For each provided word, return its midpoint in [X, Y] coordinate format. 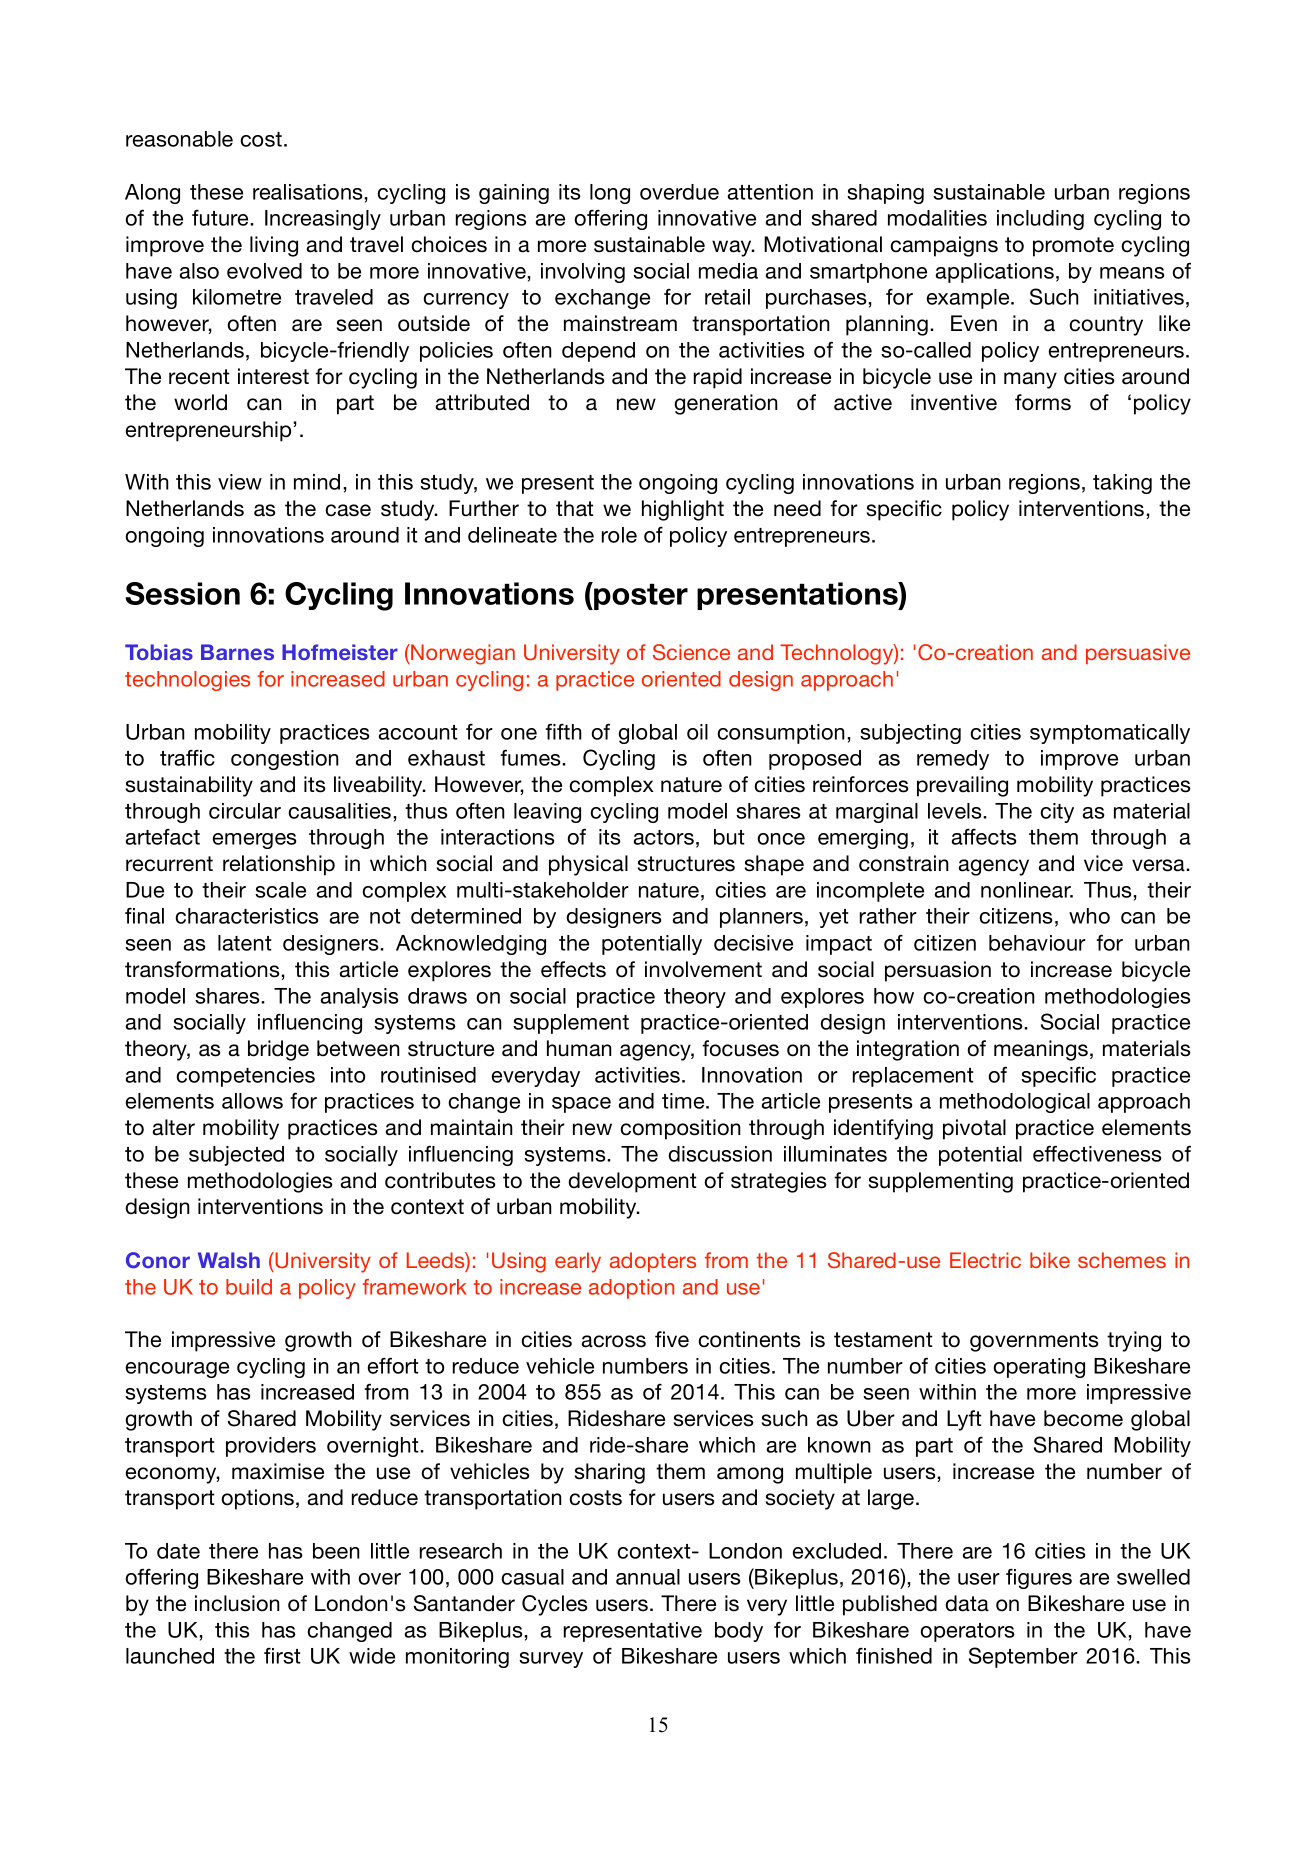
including [1040, 220]
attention [770, 192]
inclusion [237, 1603]
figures [1039, 1578]
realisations [309, 192]
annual [648, 1577]
